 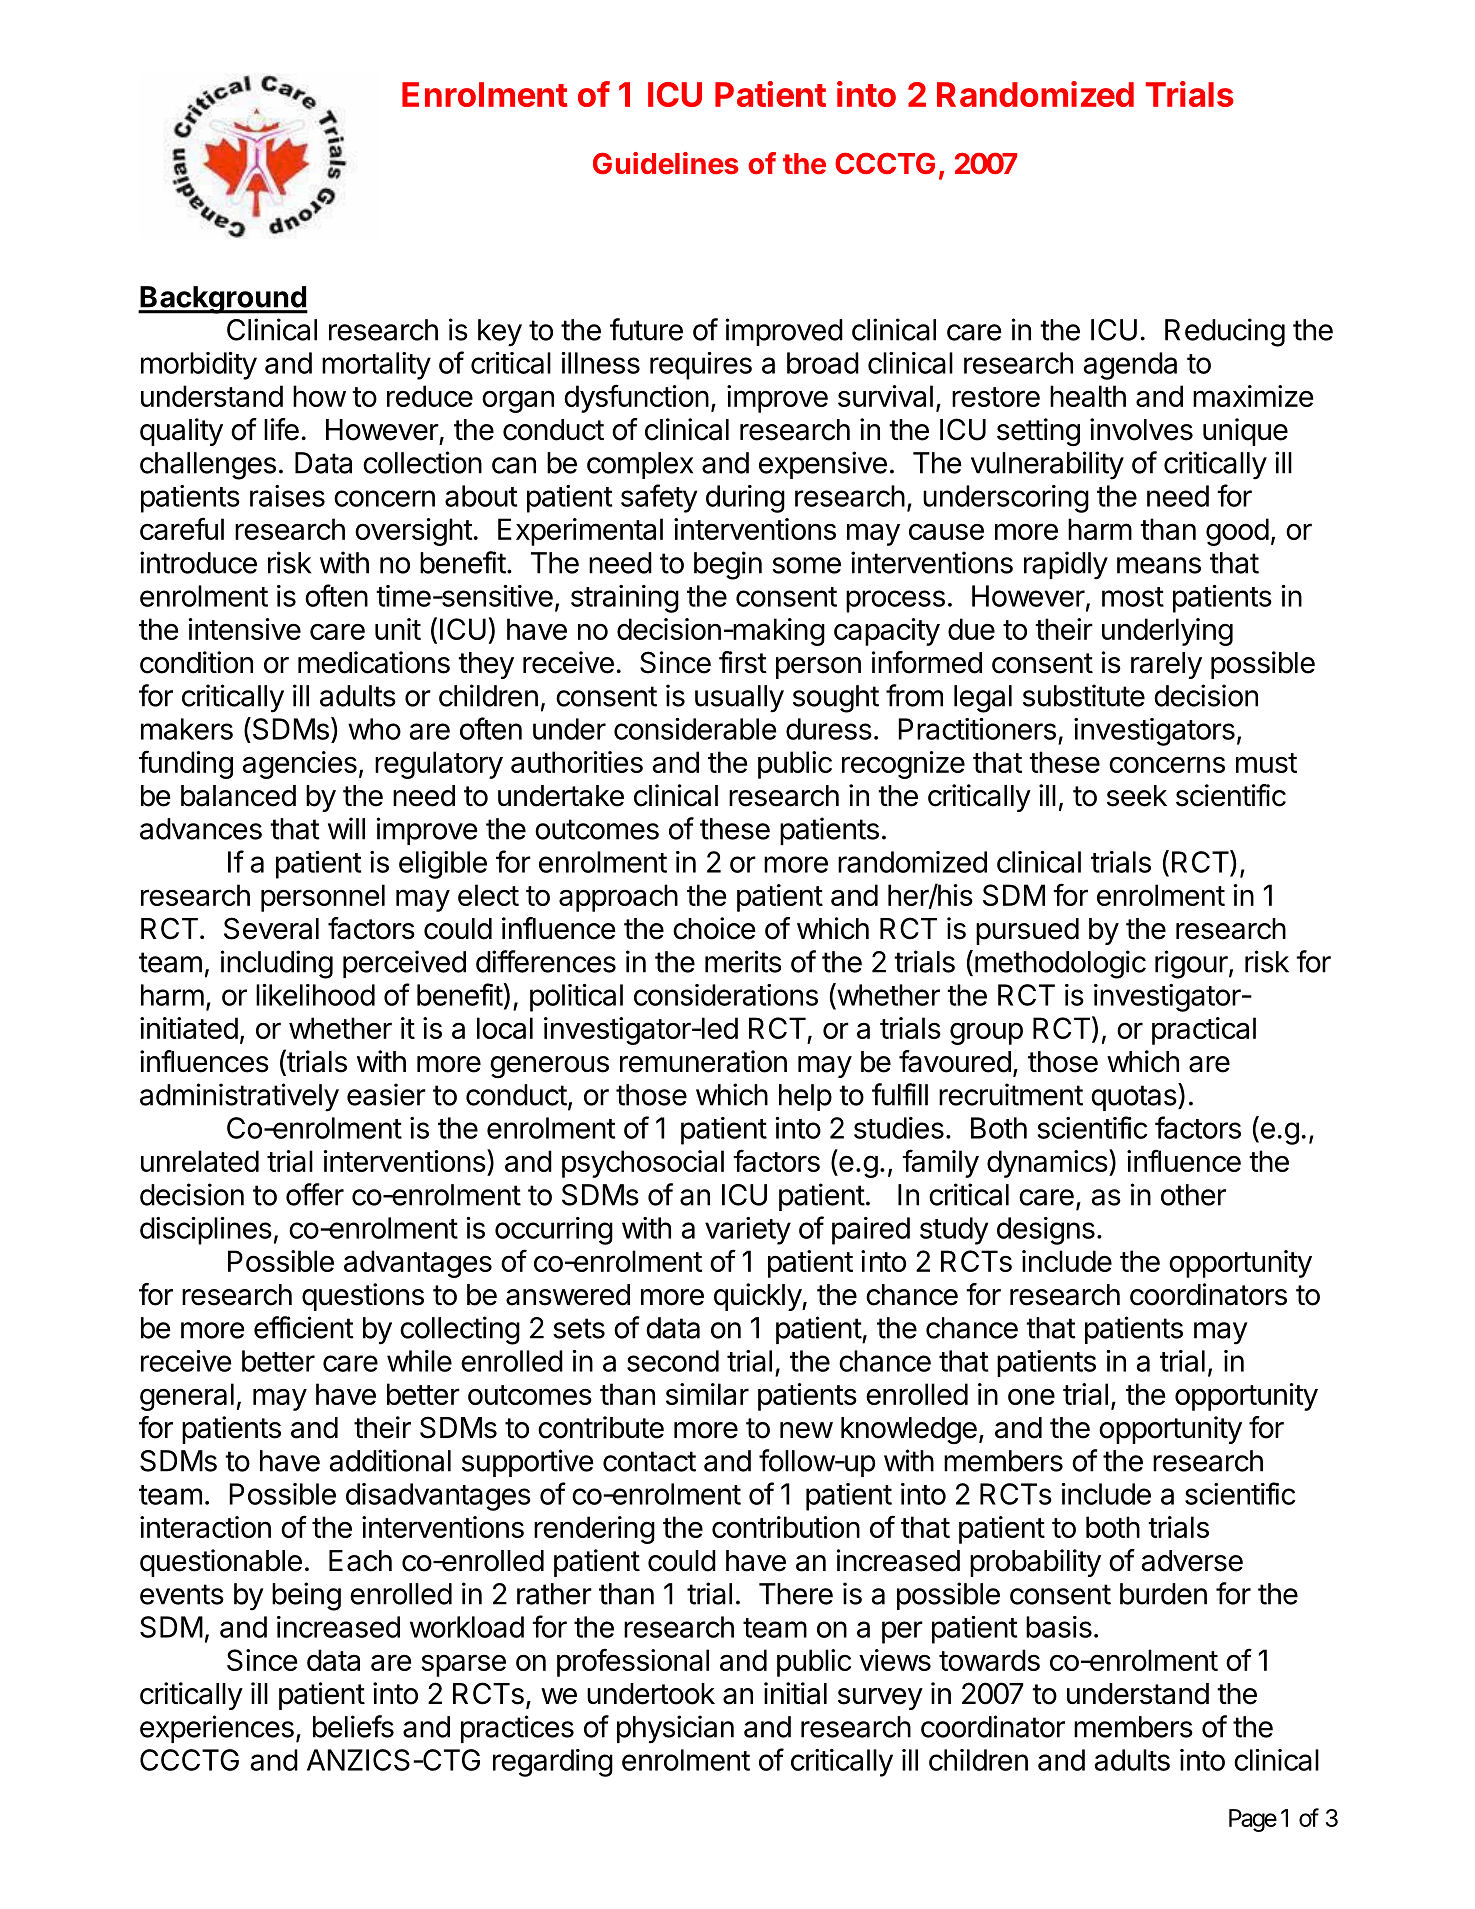 I want to click on second, so click(x=673, y=1361).
